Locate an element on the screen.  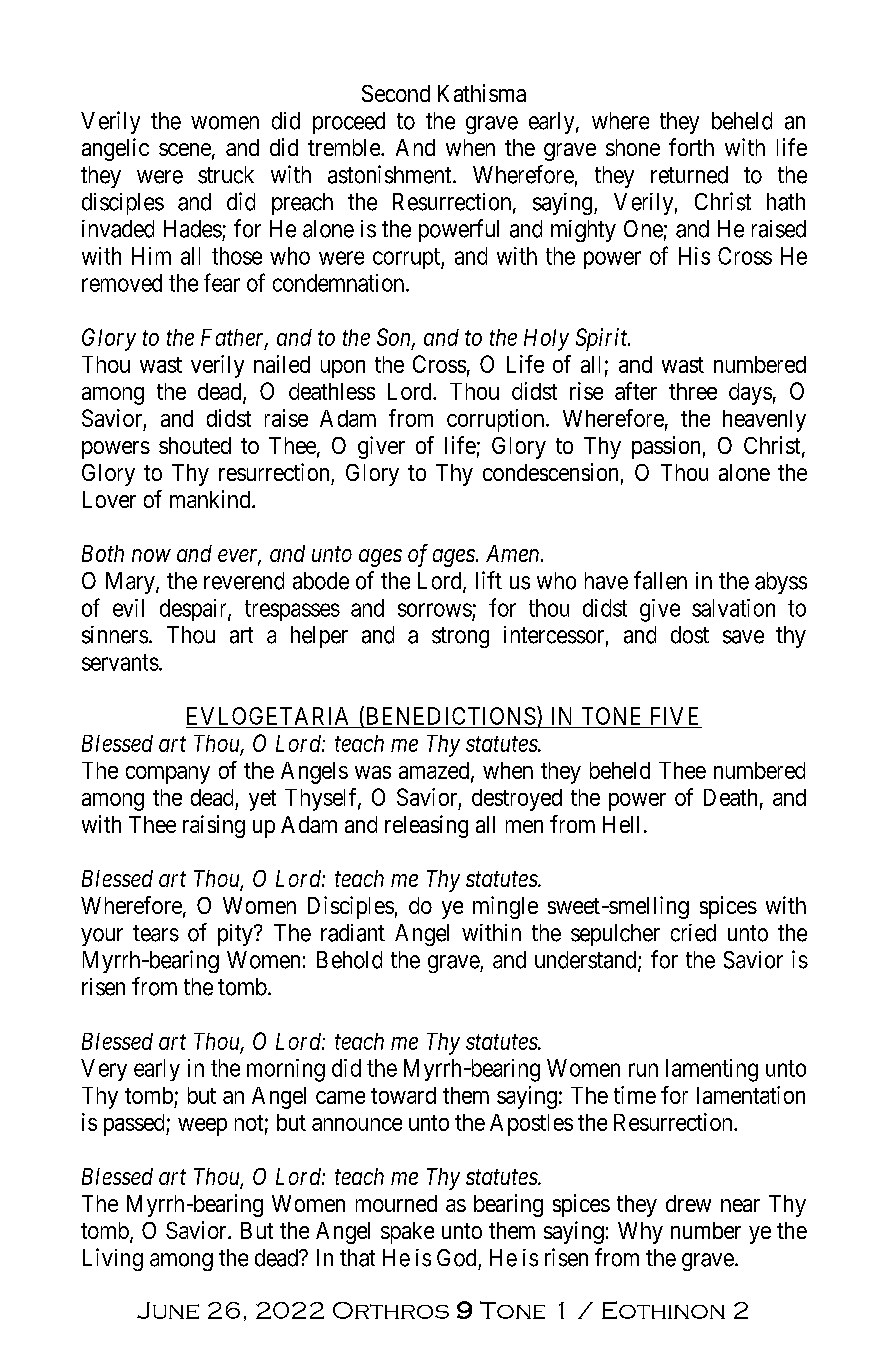
scene is located at coordinates (185, 149).
